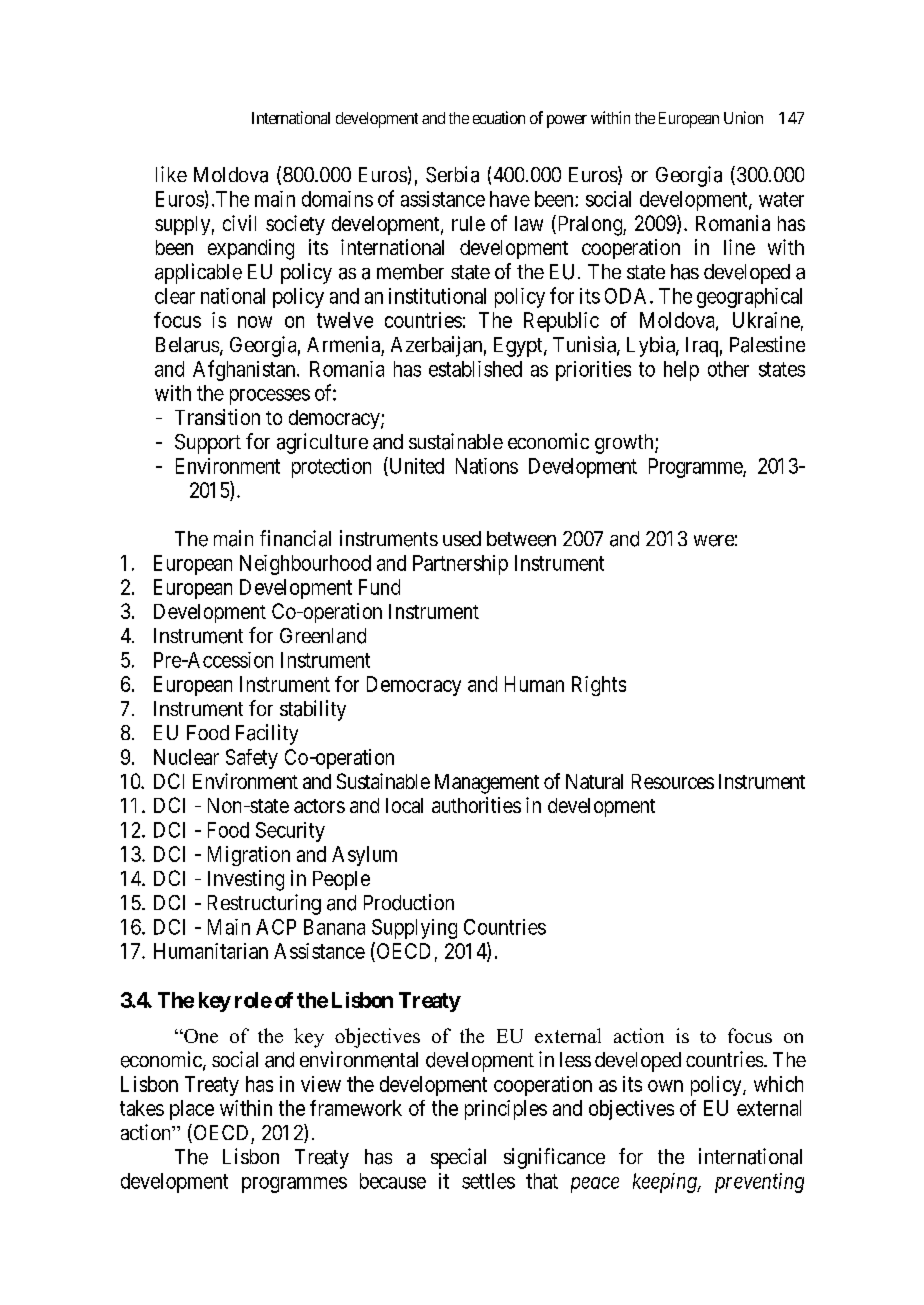 The height and width of the screenshot is (1305, 924). I want to click on Resources, so click(673, 781).
